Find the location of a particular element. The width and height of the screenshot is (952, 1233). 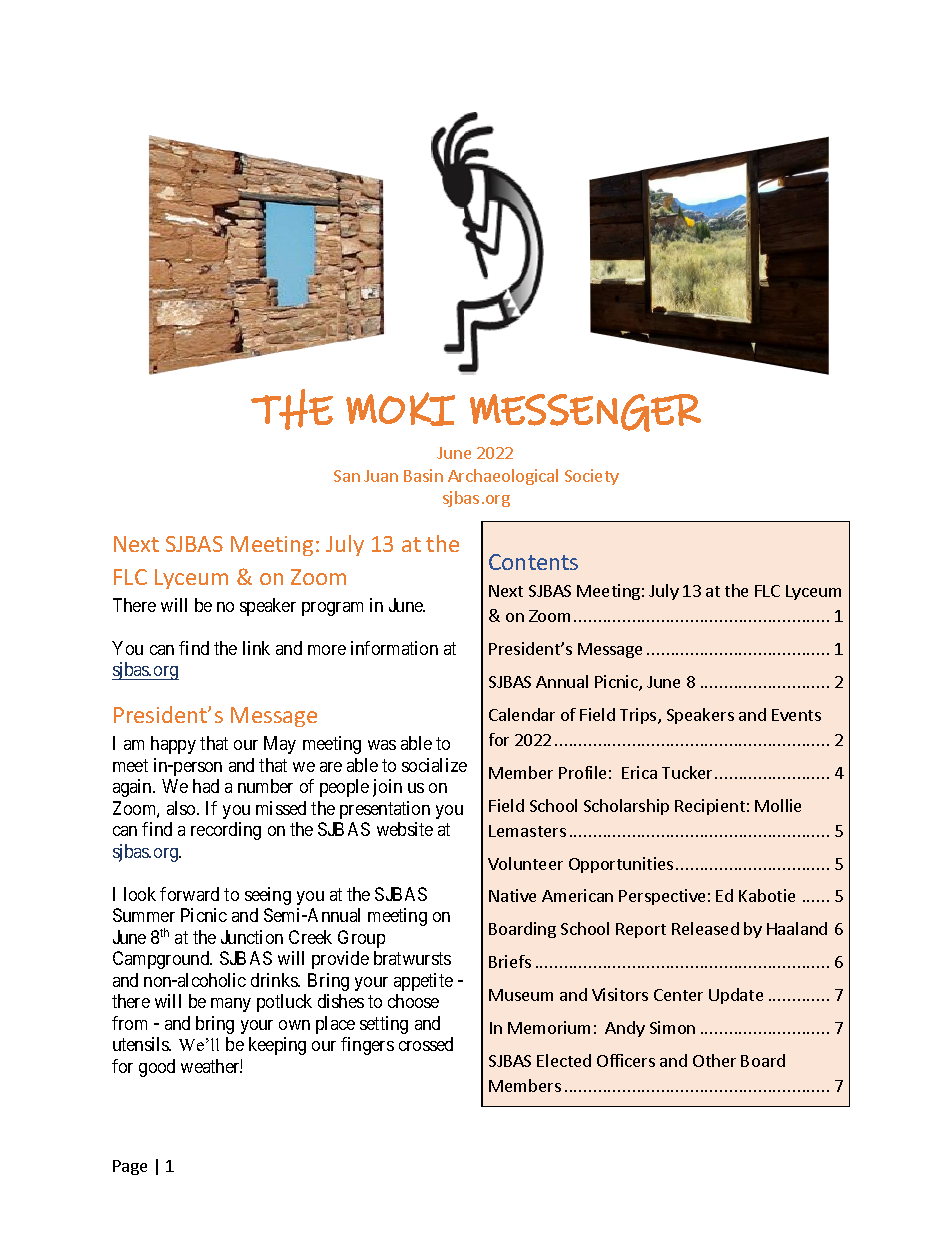

information is located at coordinates (394, 648).
